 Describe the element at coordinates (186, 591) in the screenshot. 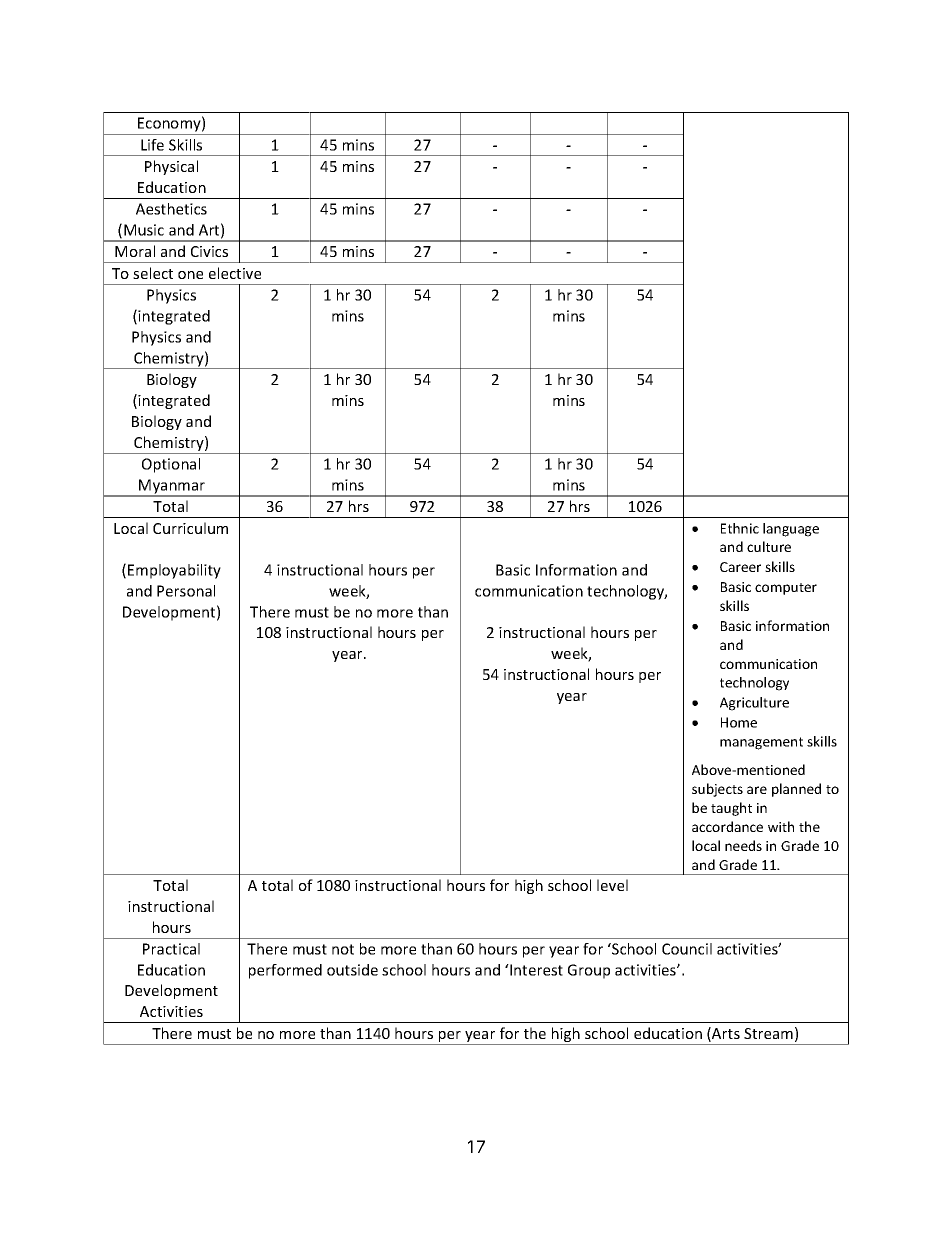

I see `Personal` at that location.
